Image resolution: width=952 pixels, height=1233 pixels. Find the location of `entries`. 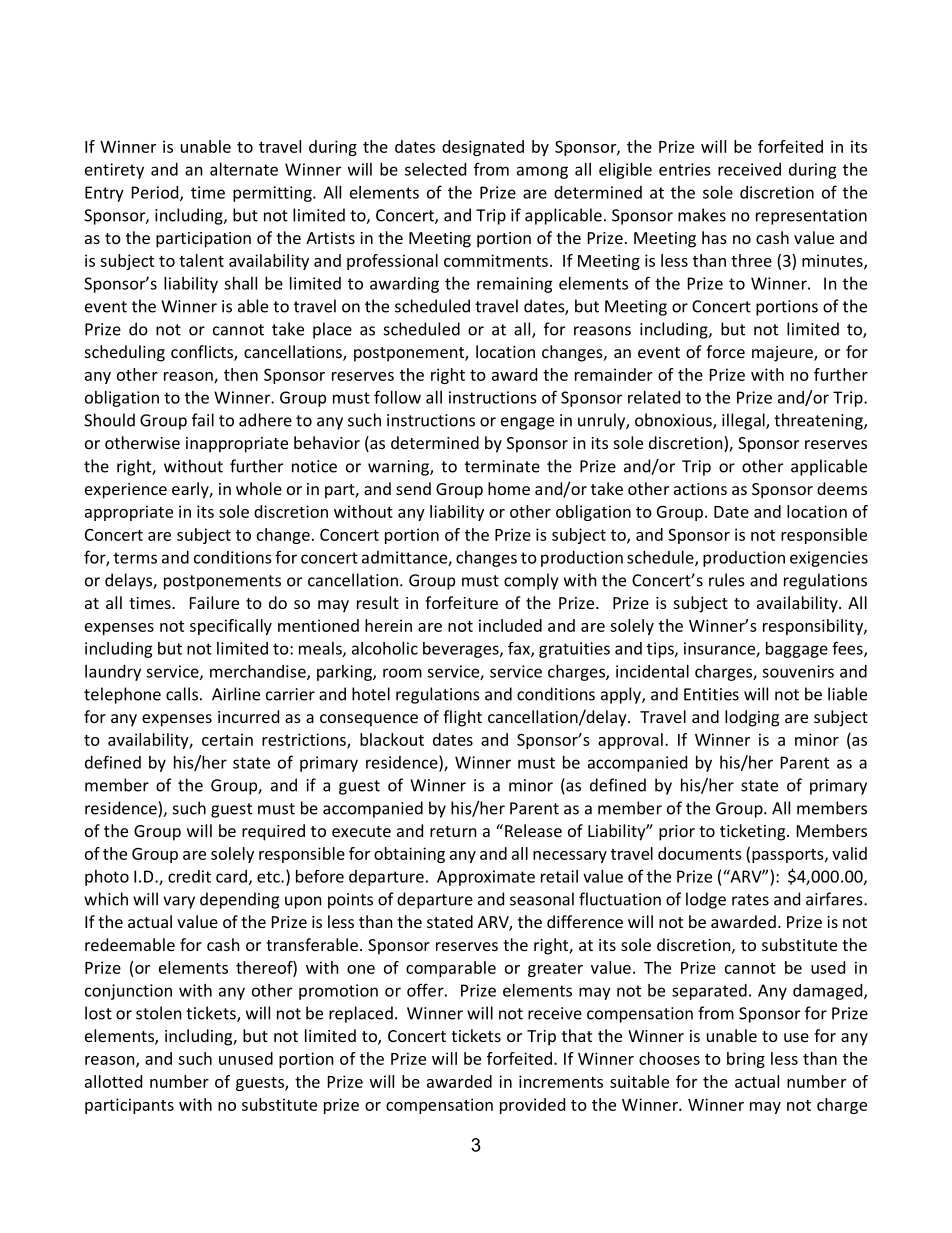

entries is located at coordinates (685, 169).
